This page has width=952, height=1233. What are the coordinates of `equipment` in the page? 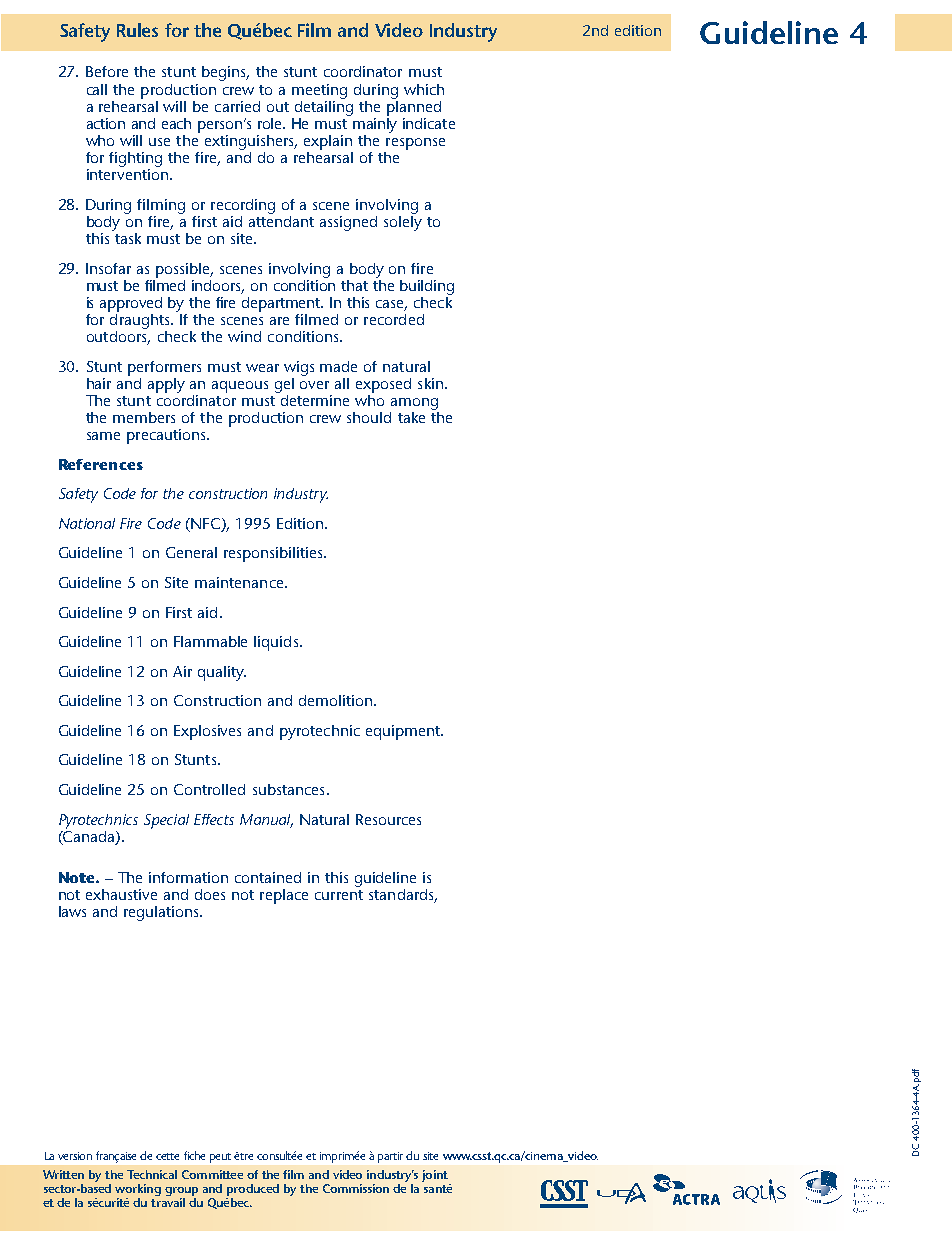 It's located at (404, 732).
